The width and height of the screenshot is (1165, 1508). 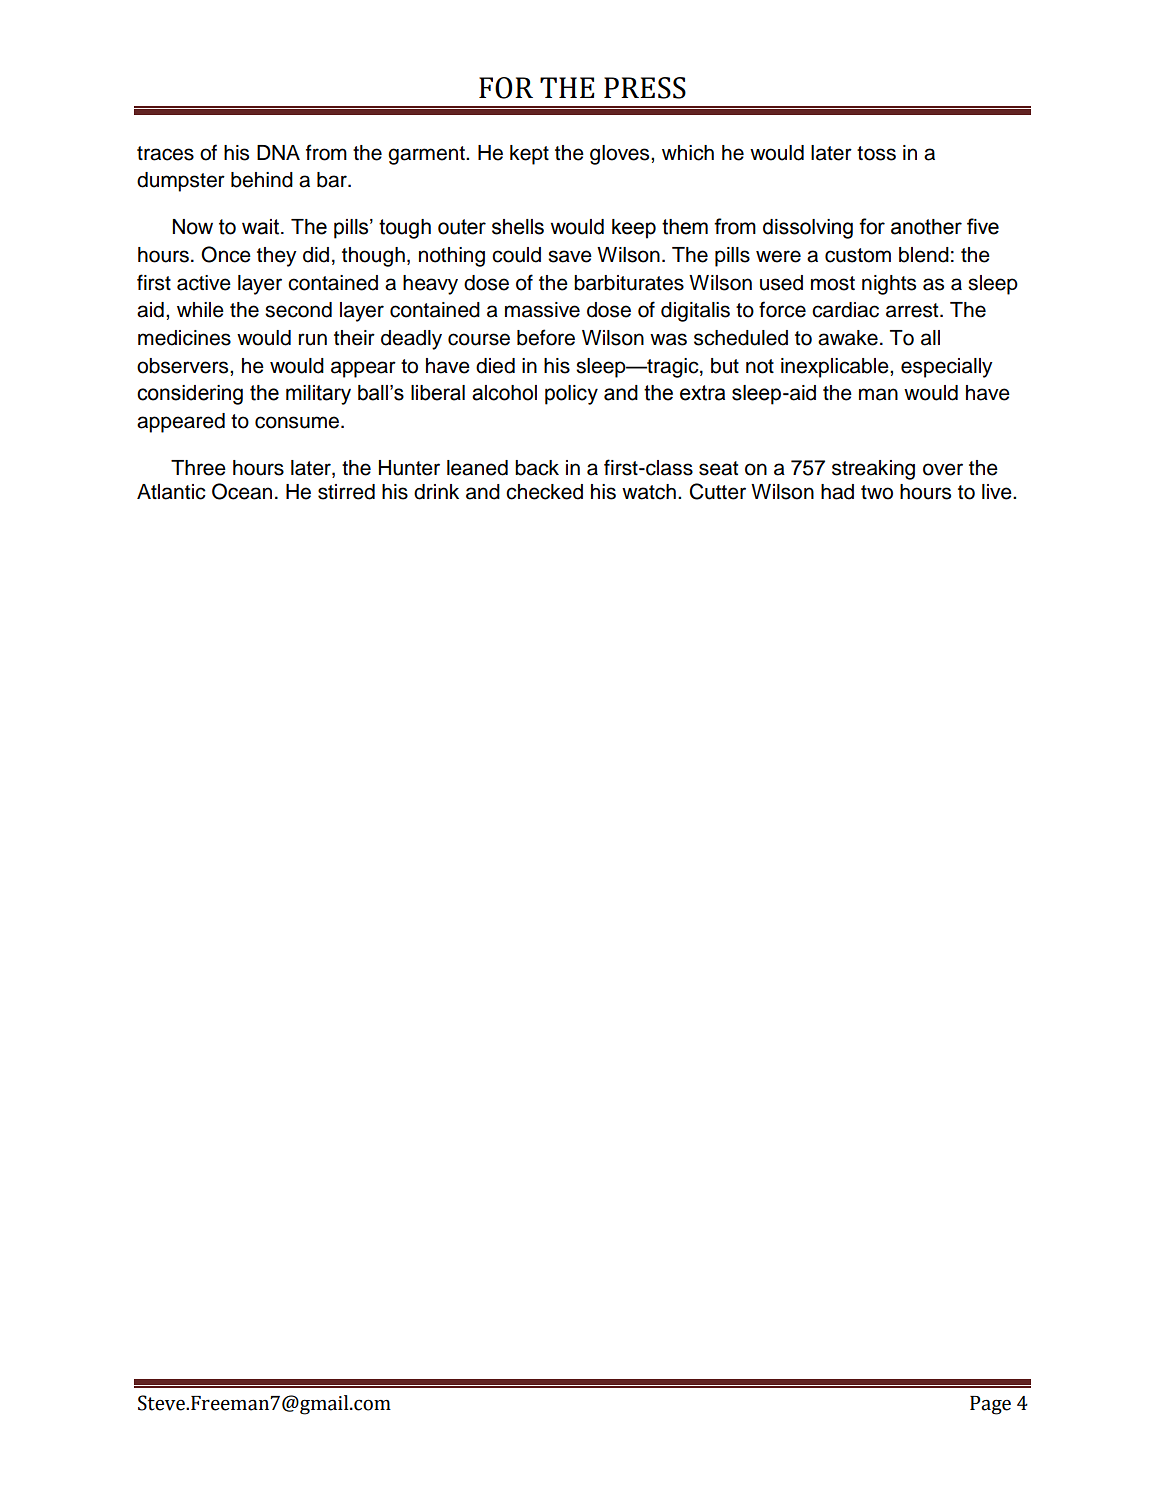 I want to click on toss, so click(x=876, y=153).
